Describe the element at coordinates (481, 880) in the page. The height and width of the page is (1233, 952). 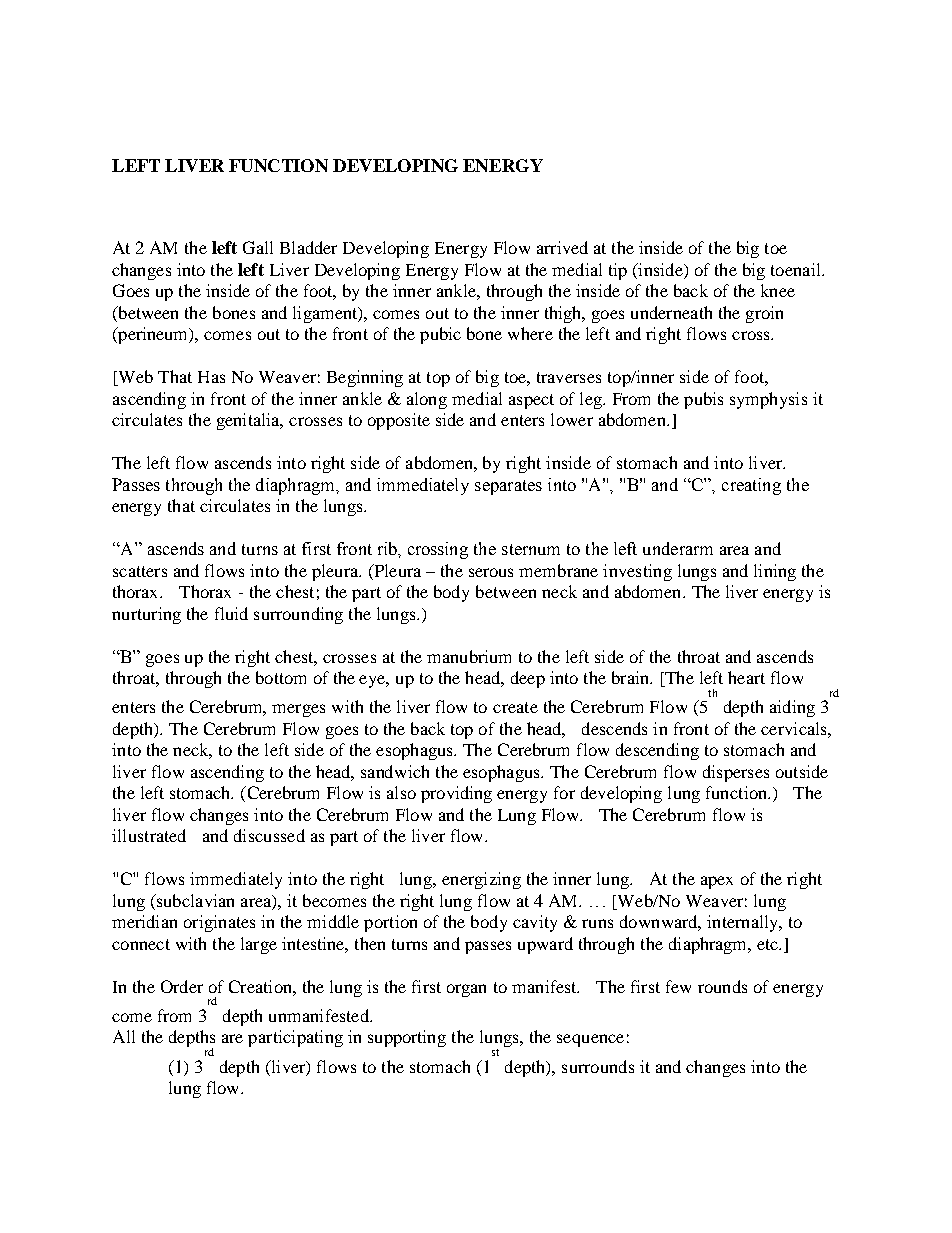
I see `energizing` at that location.
